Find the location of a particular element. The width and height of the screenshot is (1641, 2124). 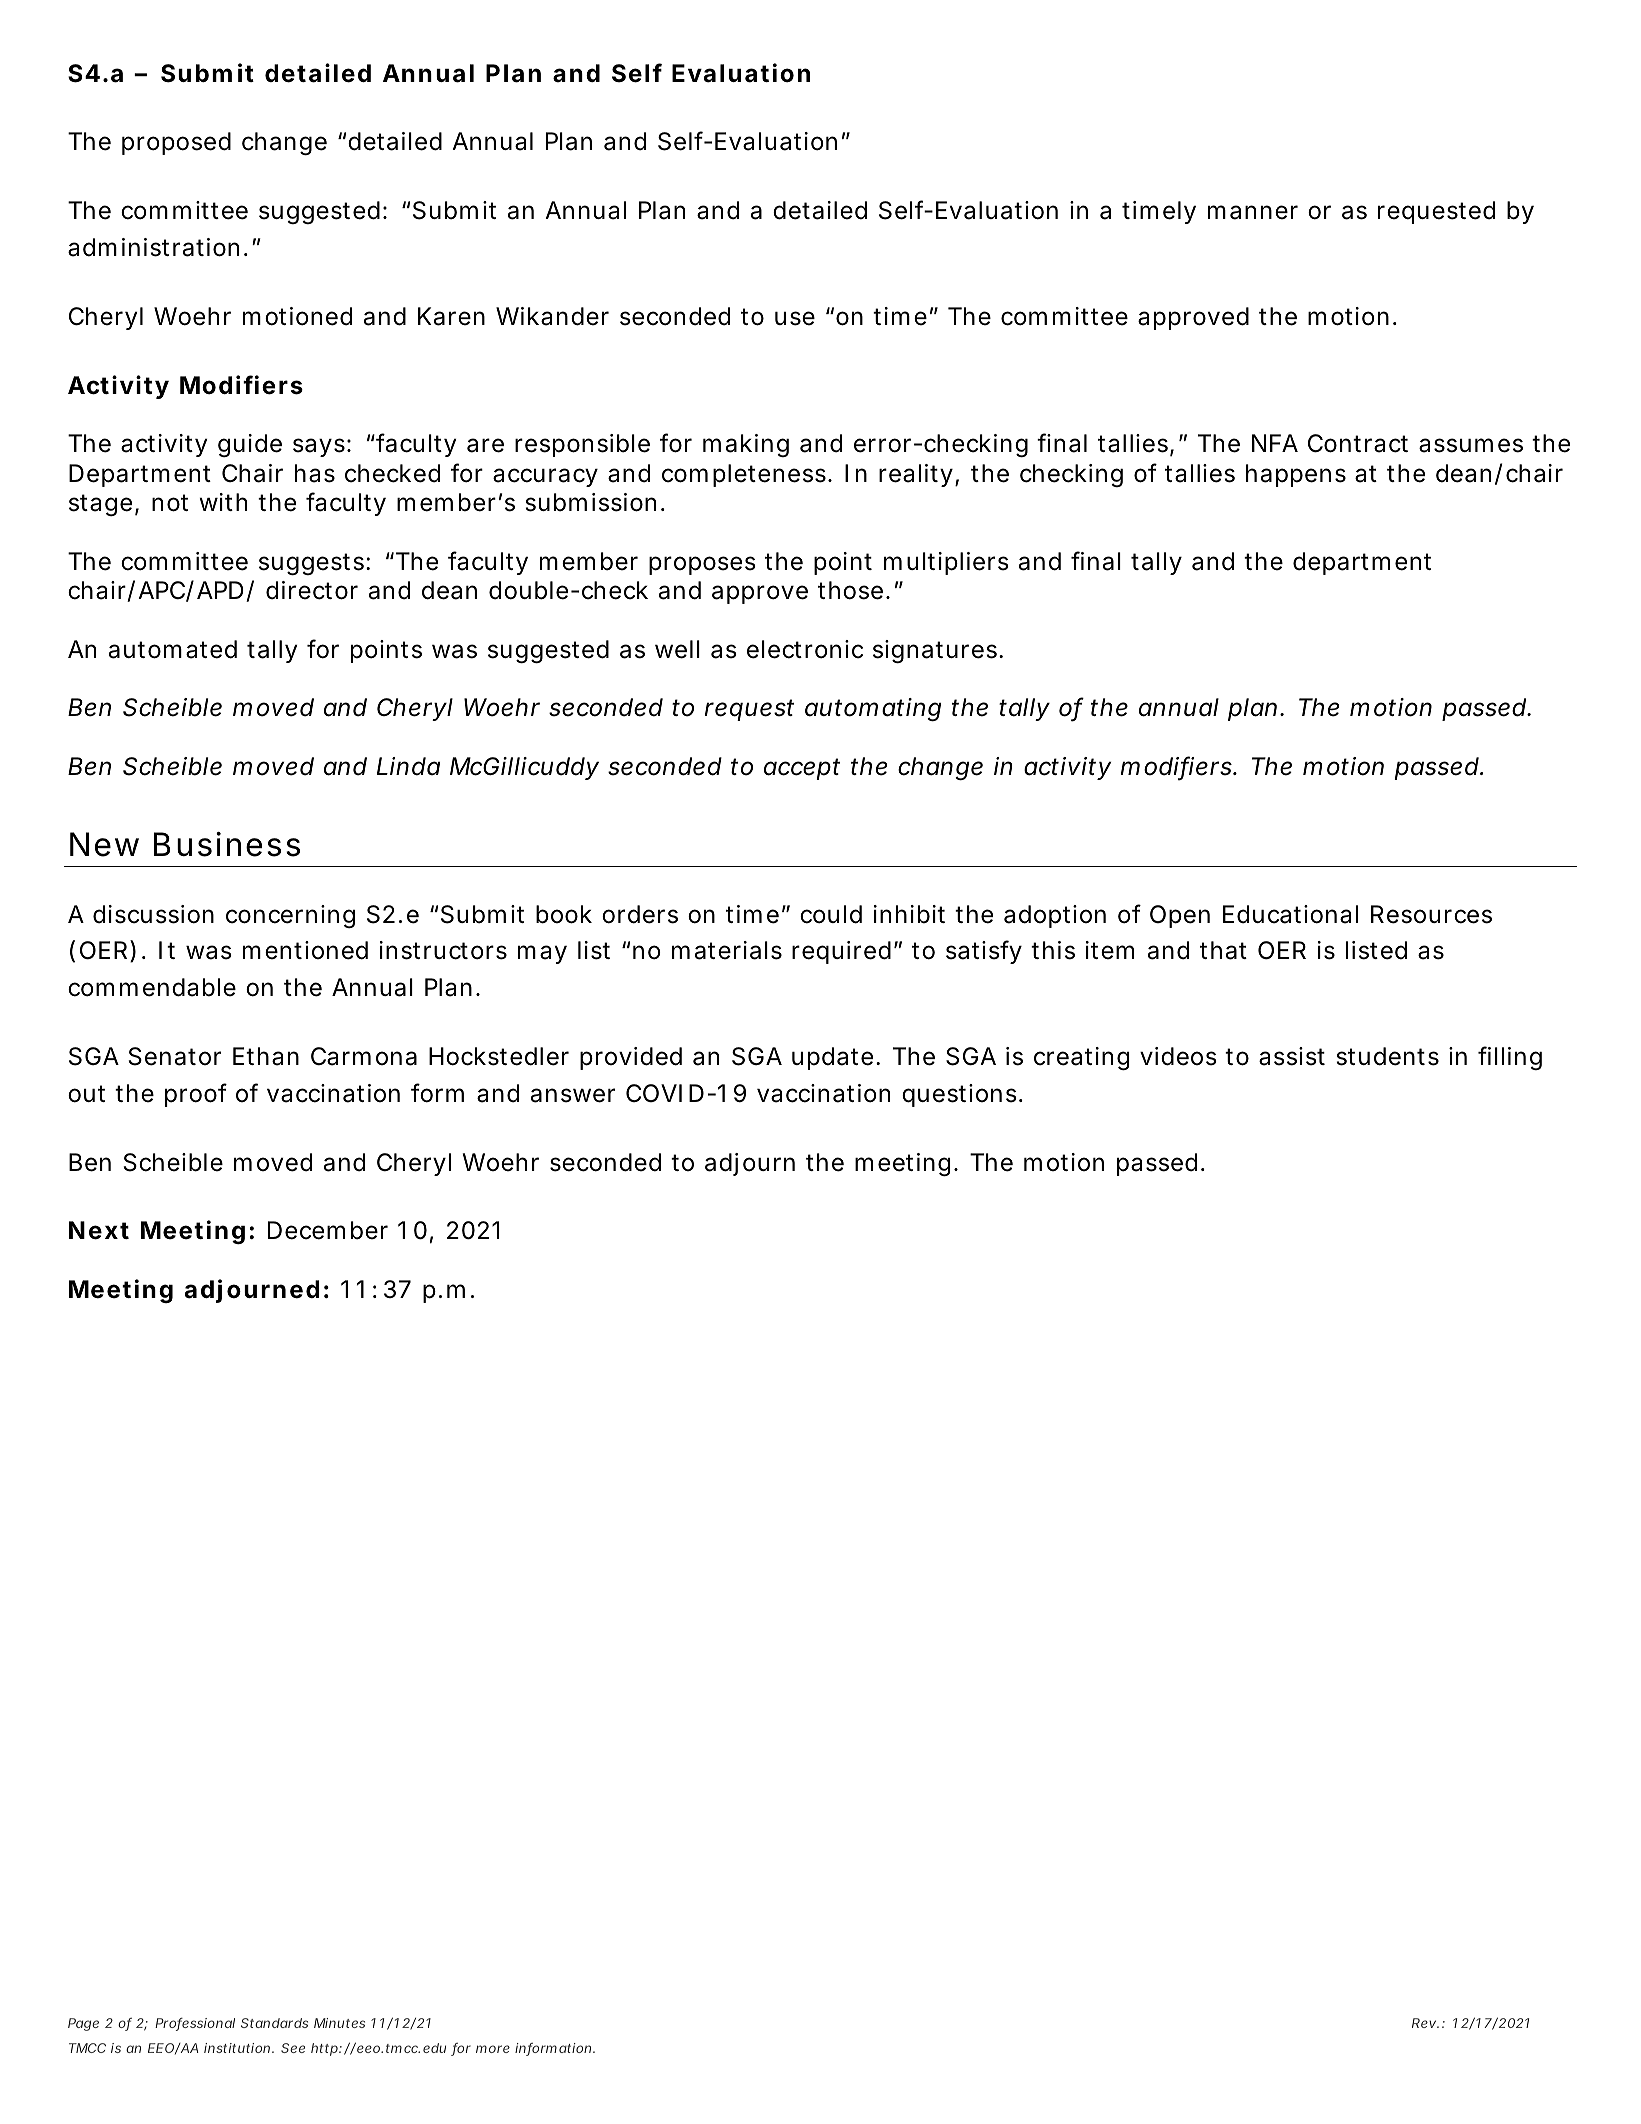

more is located at coordinates (493, 2049).
